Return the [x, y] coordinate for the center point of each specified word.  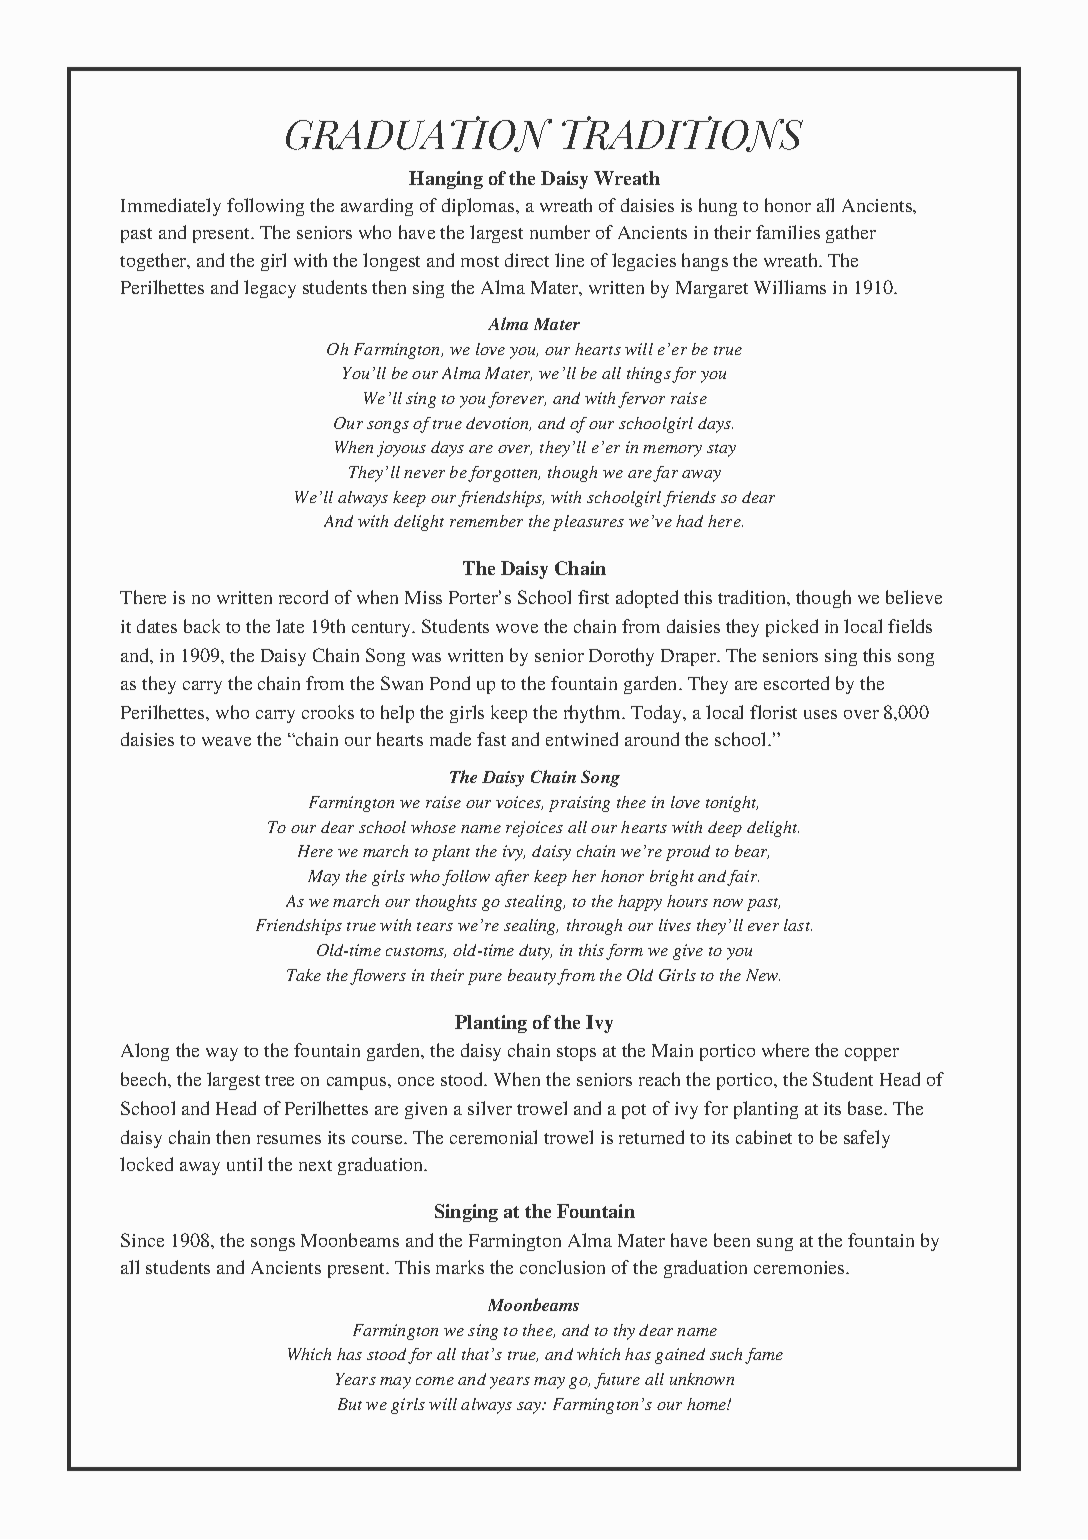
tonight [732, 804]
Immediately [171, 207]
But [350, 1404]
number [560, 232]
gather [851, 234]
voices [519, 803]
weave [226, 741]
